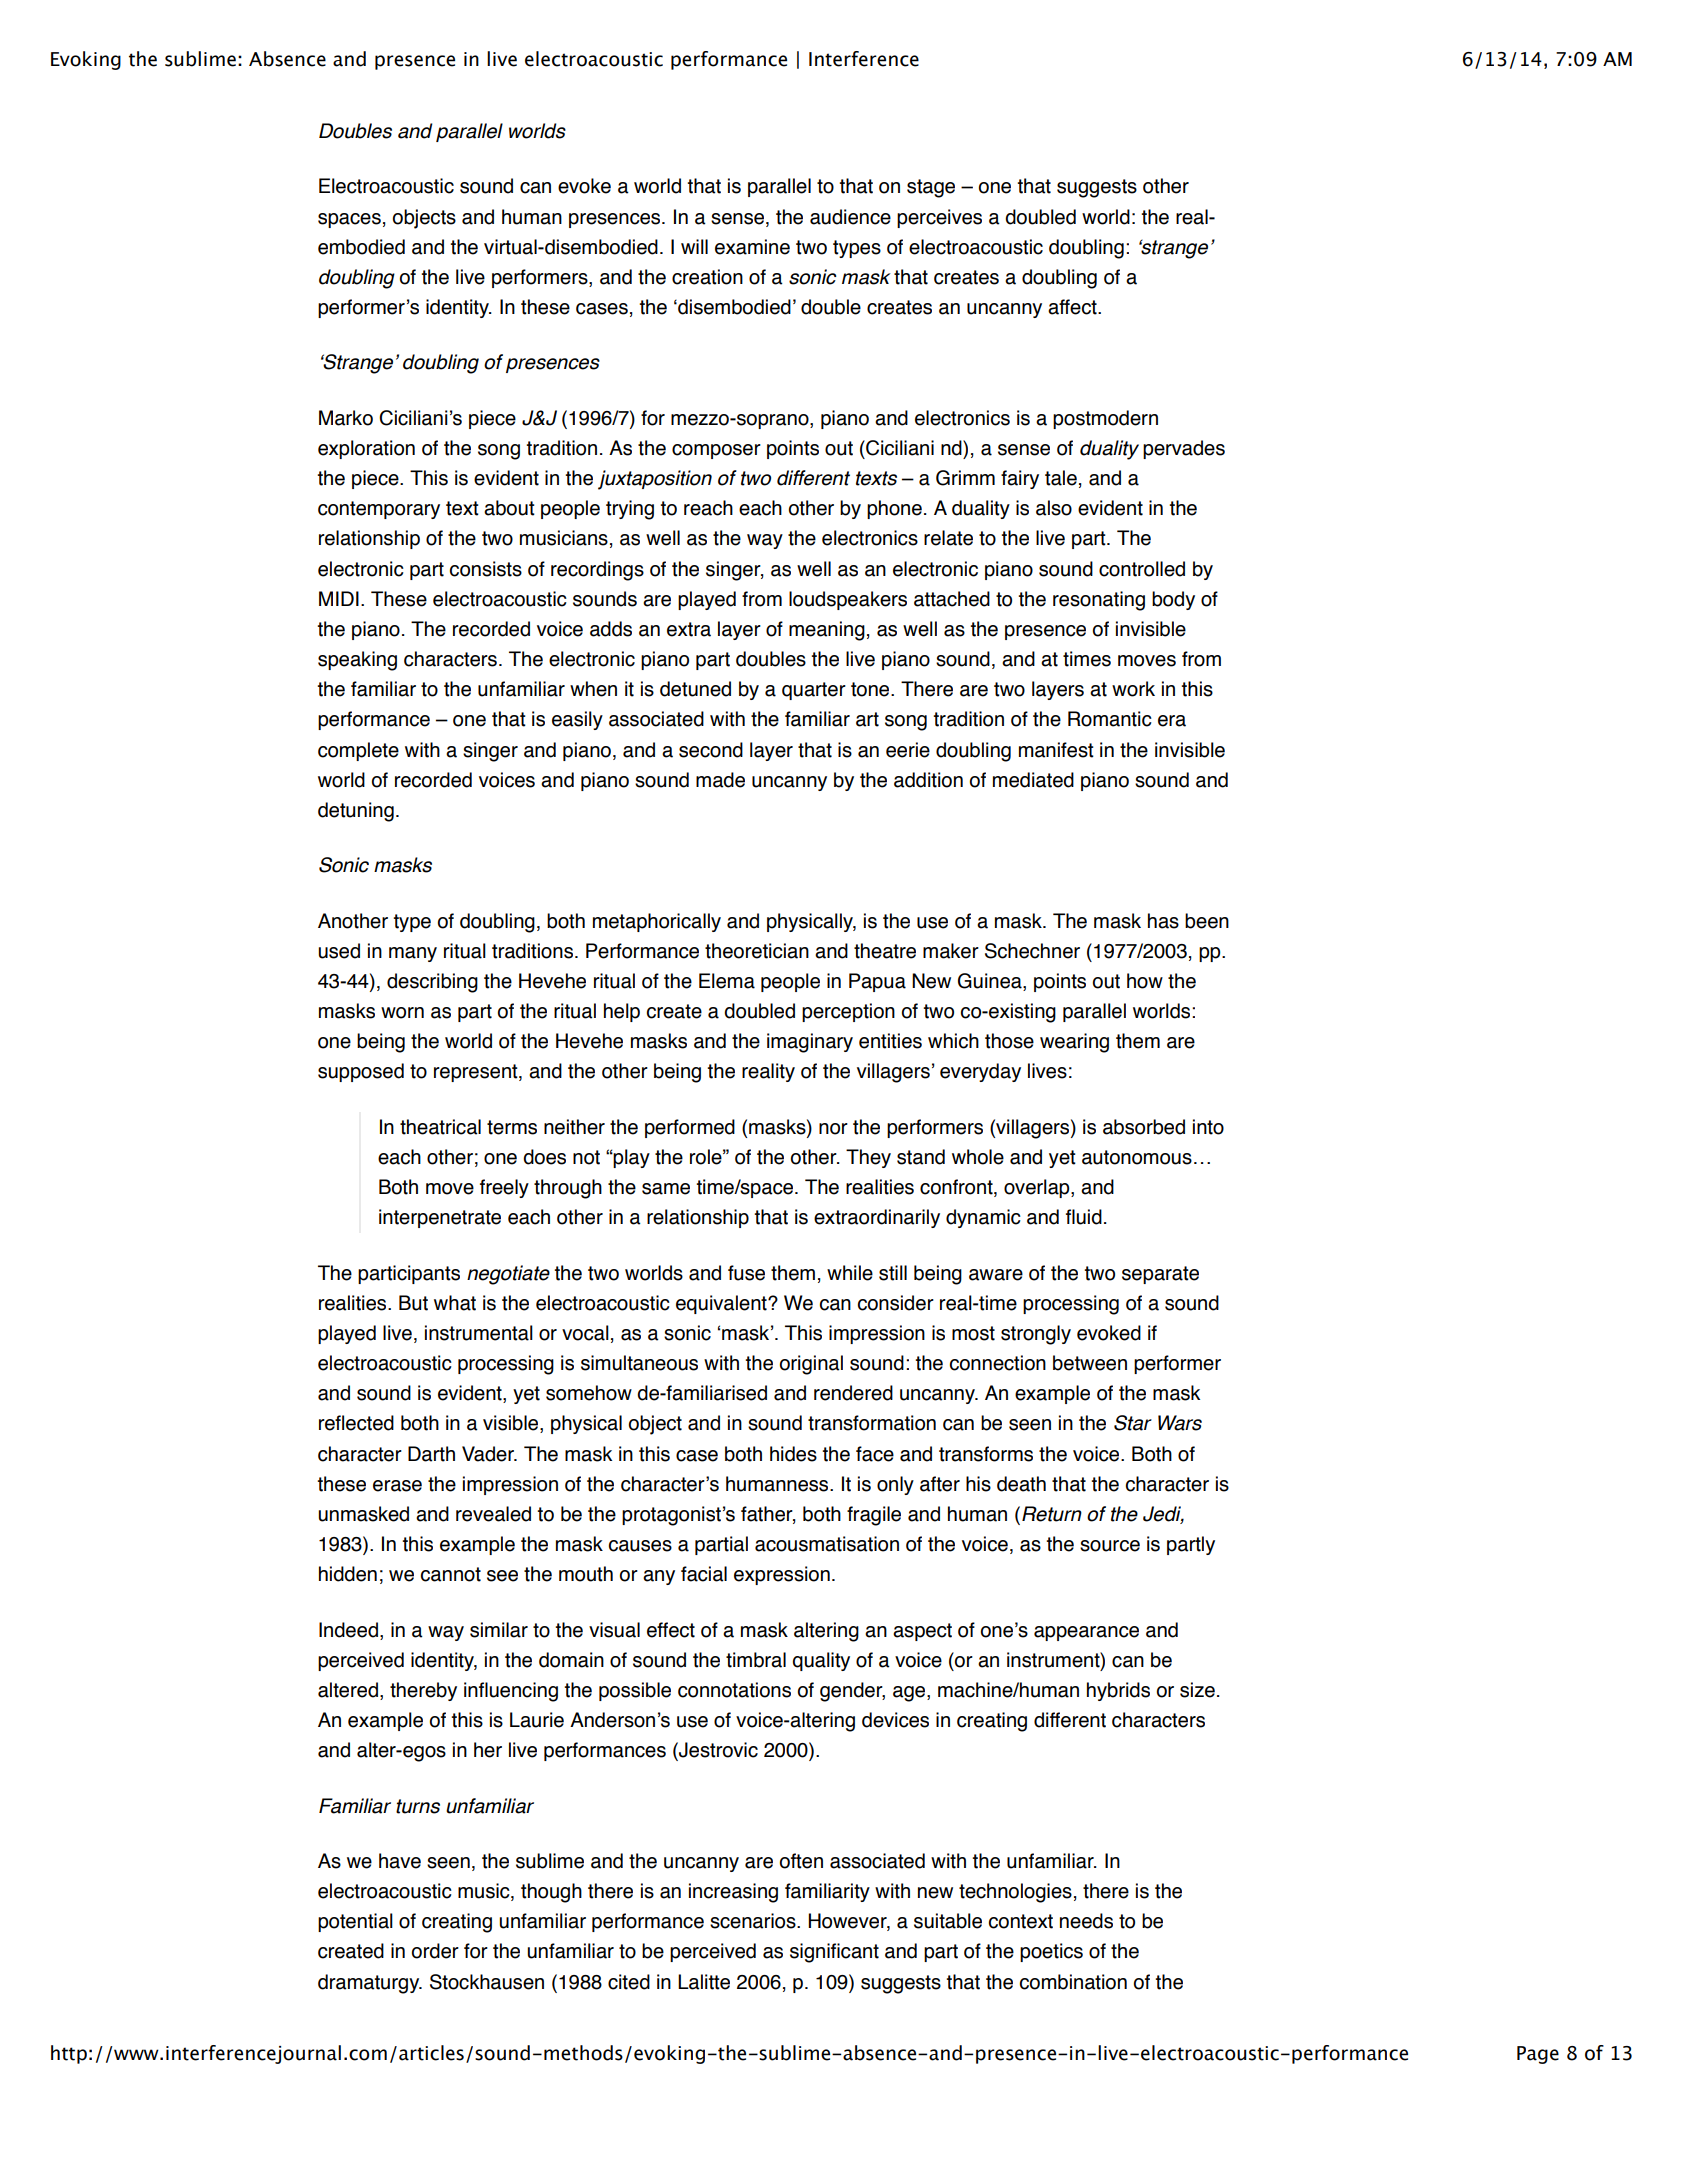 Image resolution: width=1683 pixels, height=2178 pixels. I want to click on terms, so click(512, 1127).
